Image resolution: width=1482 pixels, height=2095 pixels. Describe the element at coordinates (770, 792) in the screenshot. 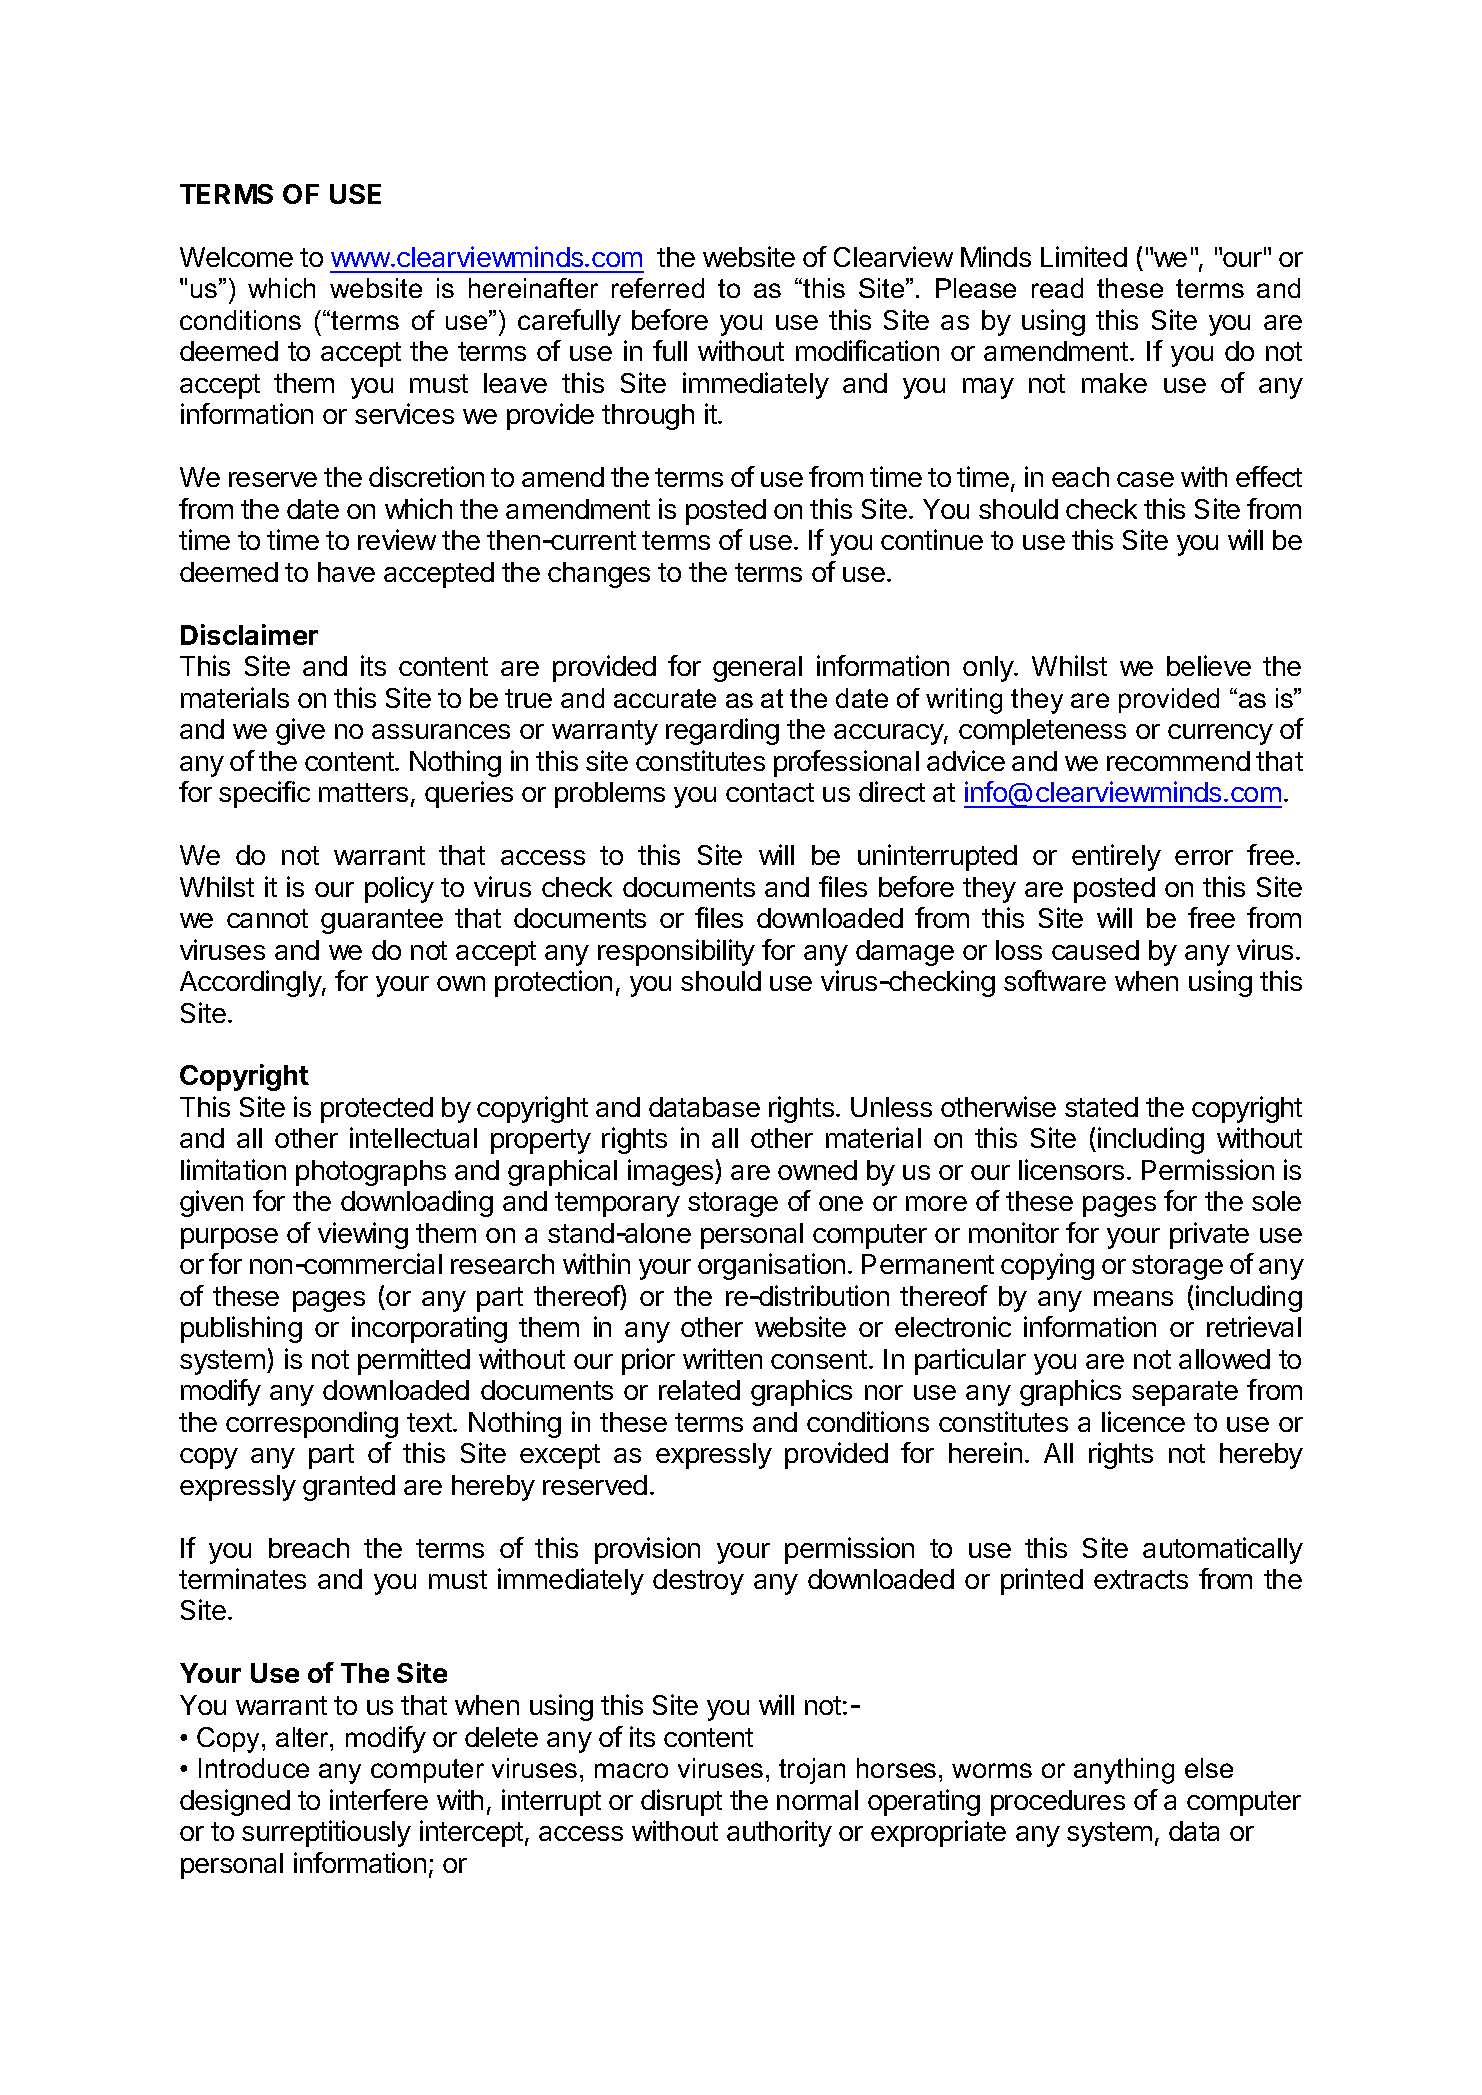

I see `contact` at that location.
